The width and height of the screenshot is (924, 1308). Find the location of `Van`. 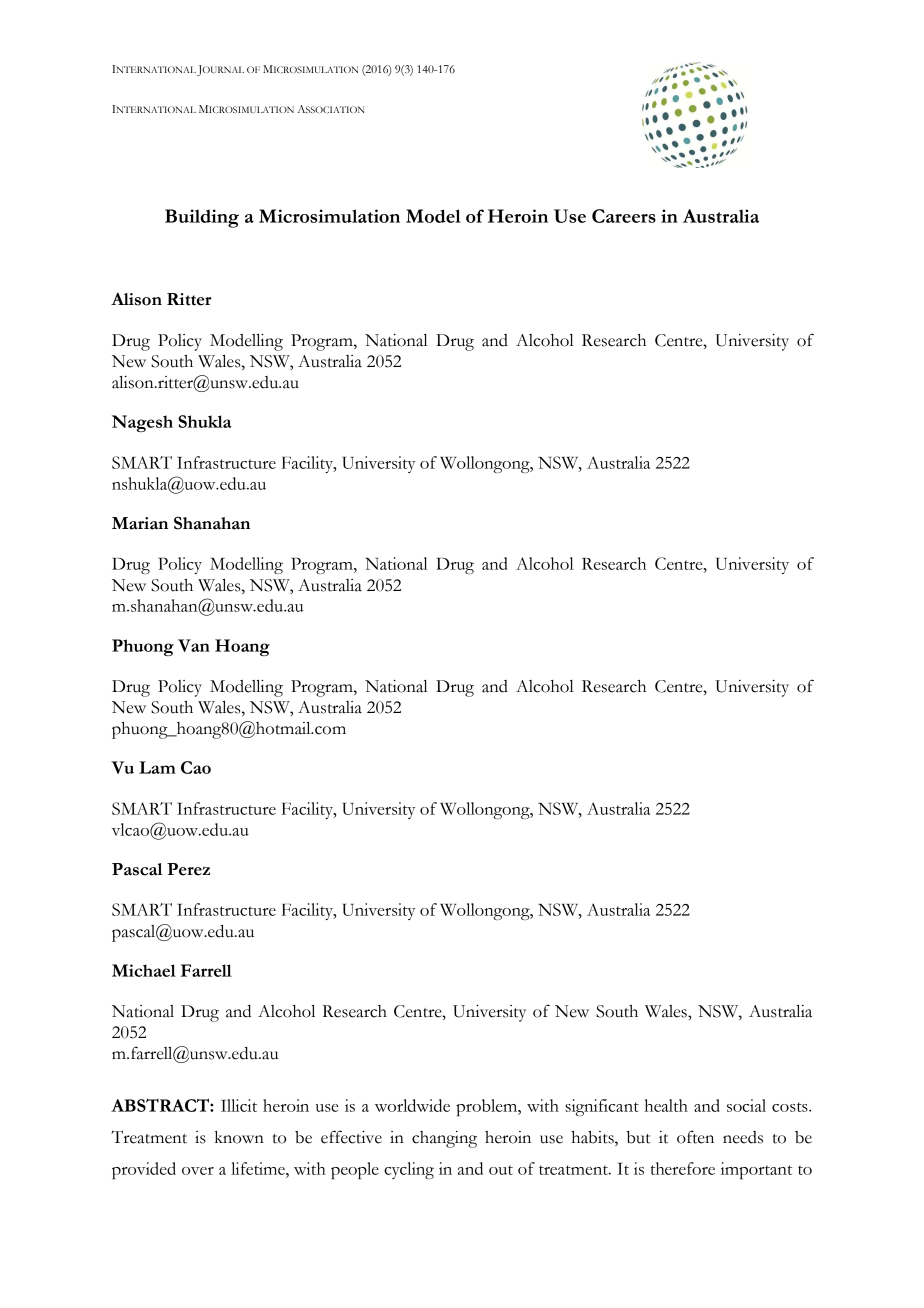

Van is located at coordinates (194, 645).
